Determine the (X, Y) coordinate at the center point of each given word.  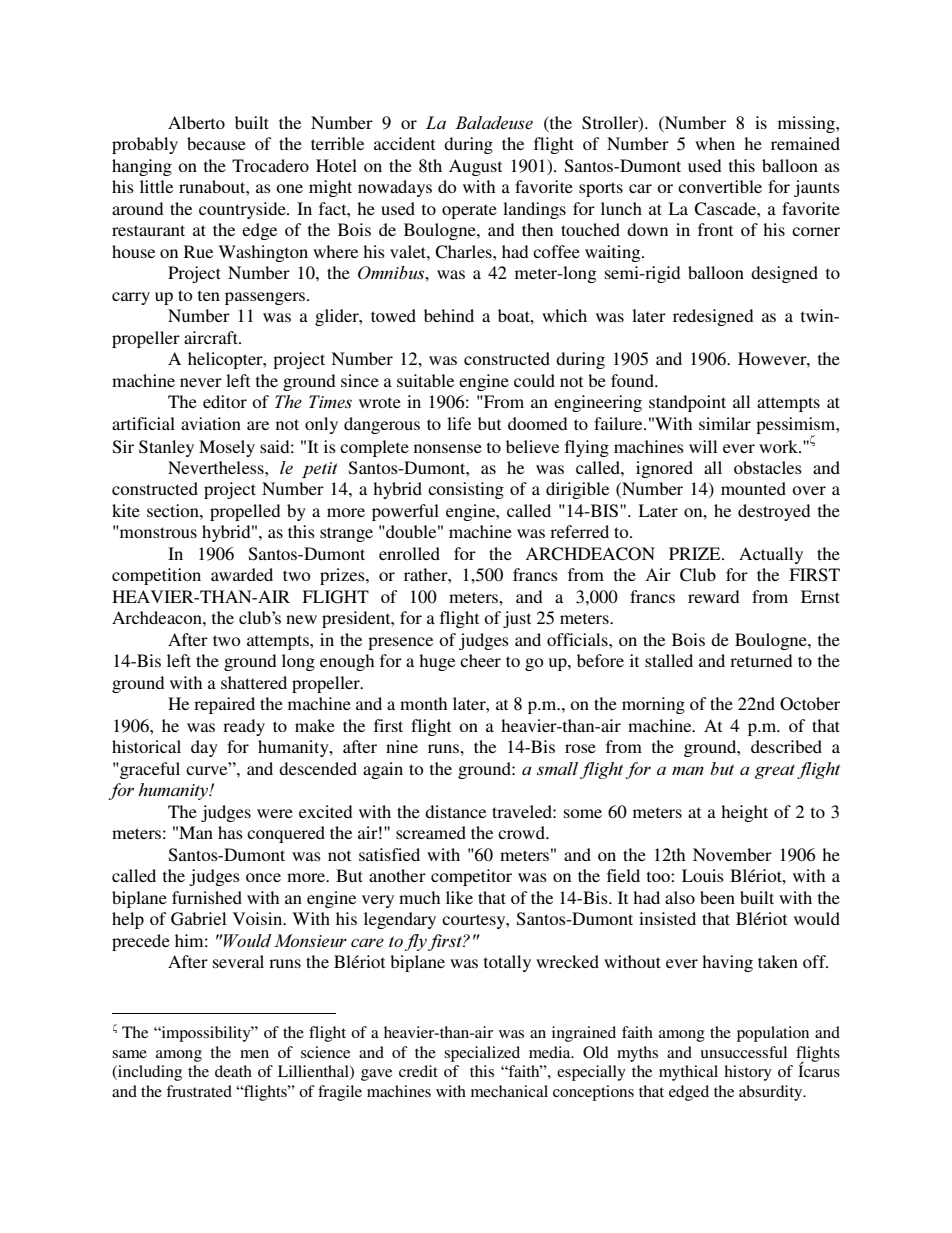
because (216, 143)
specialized (482, 1054)
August (475, 167)
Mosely (227, 448)
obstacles (768, 467)
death (233, 1071)
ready (244, 727)
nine (402, 746)
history (748, 1073)
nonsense (448, 448)
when (715, 143)
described (786, 746)
